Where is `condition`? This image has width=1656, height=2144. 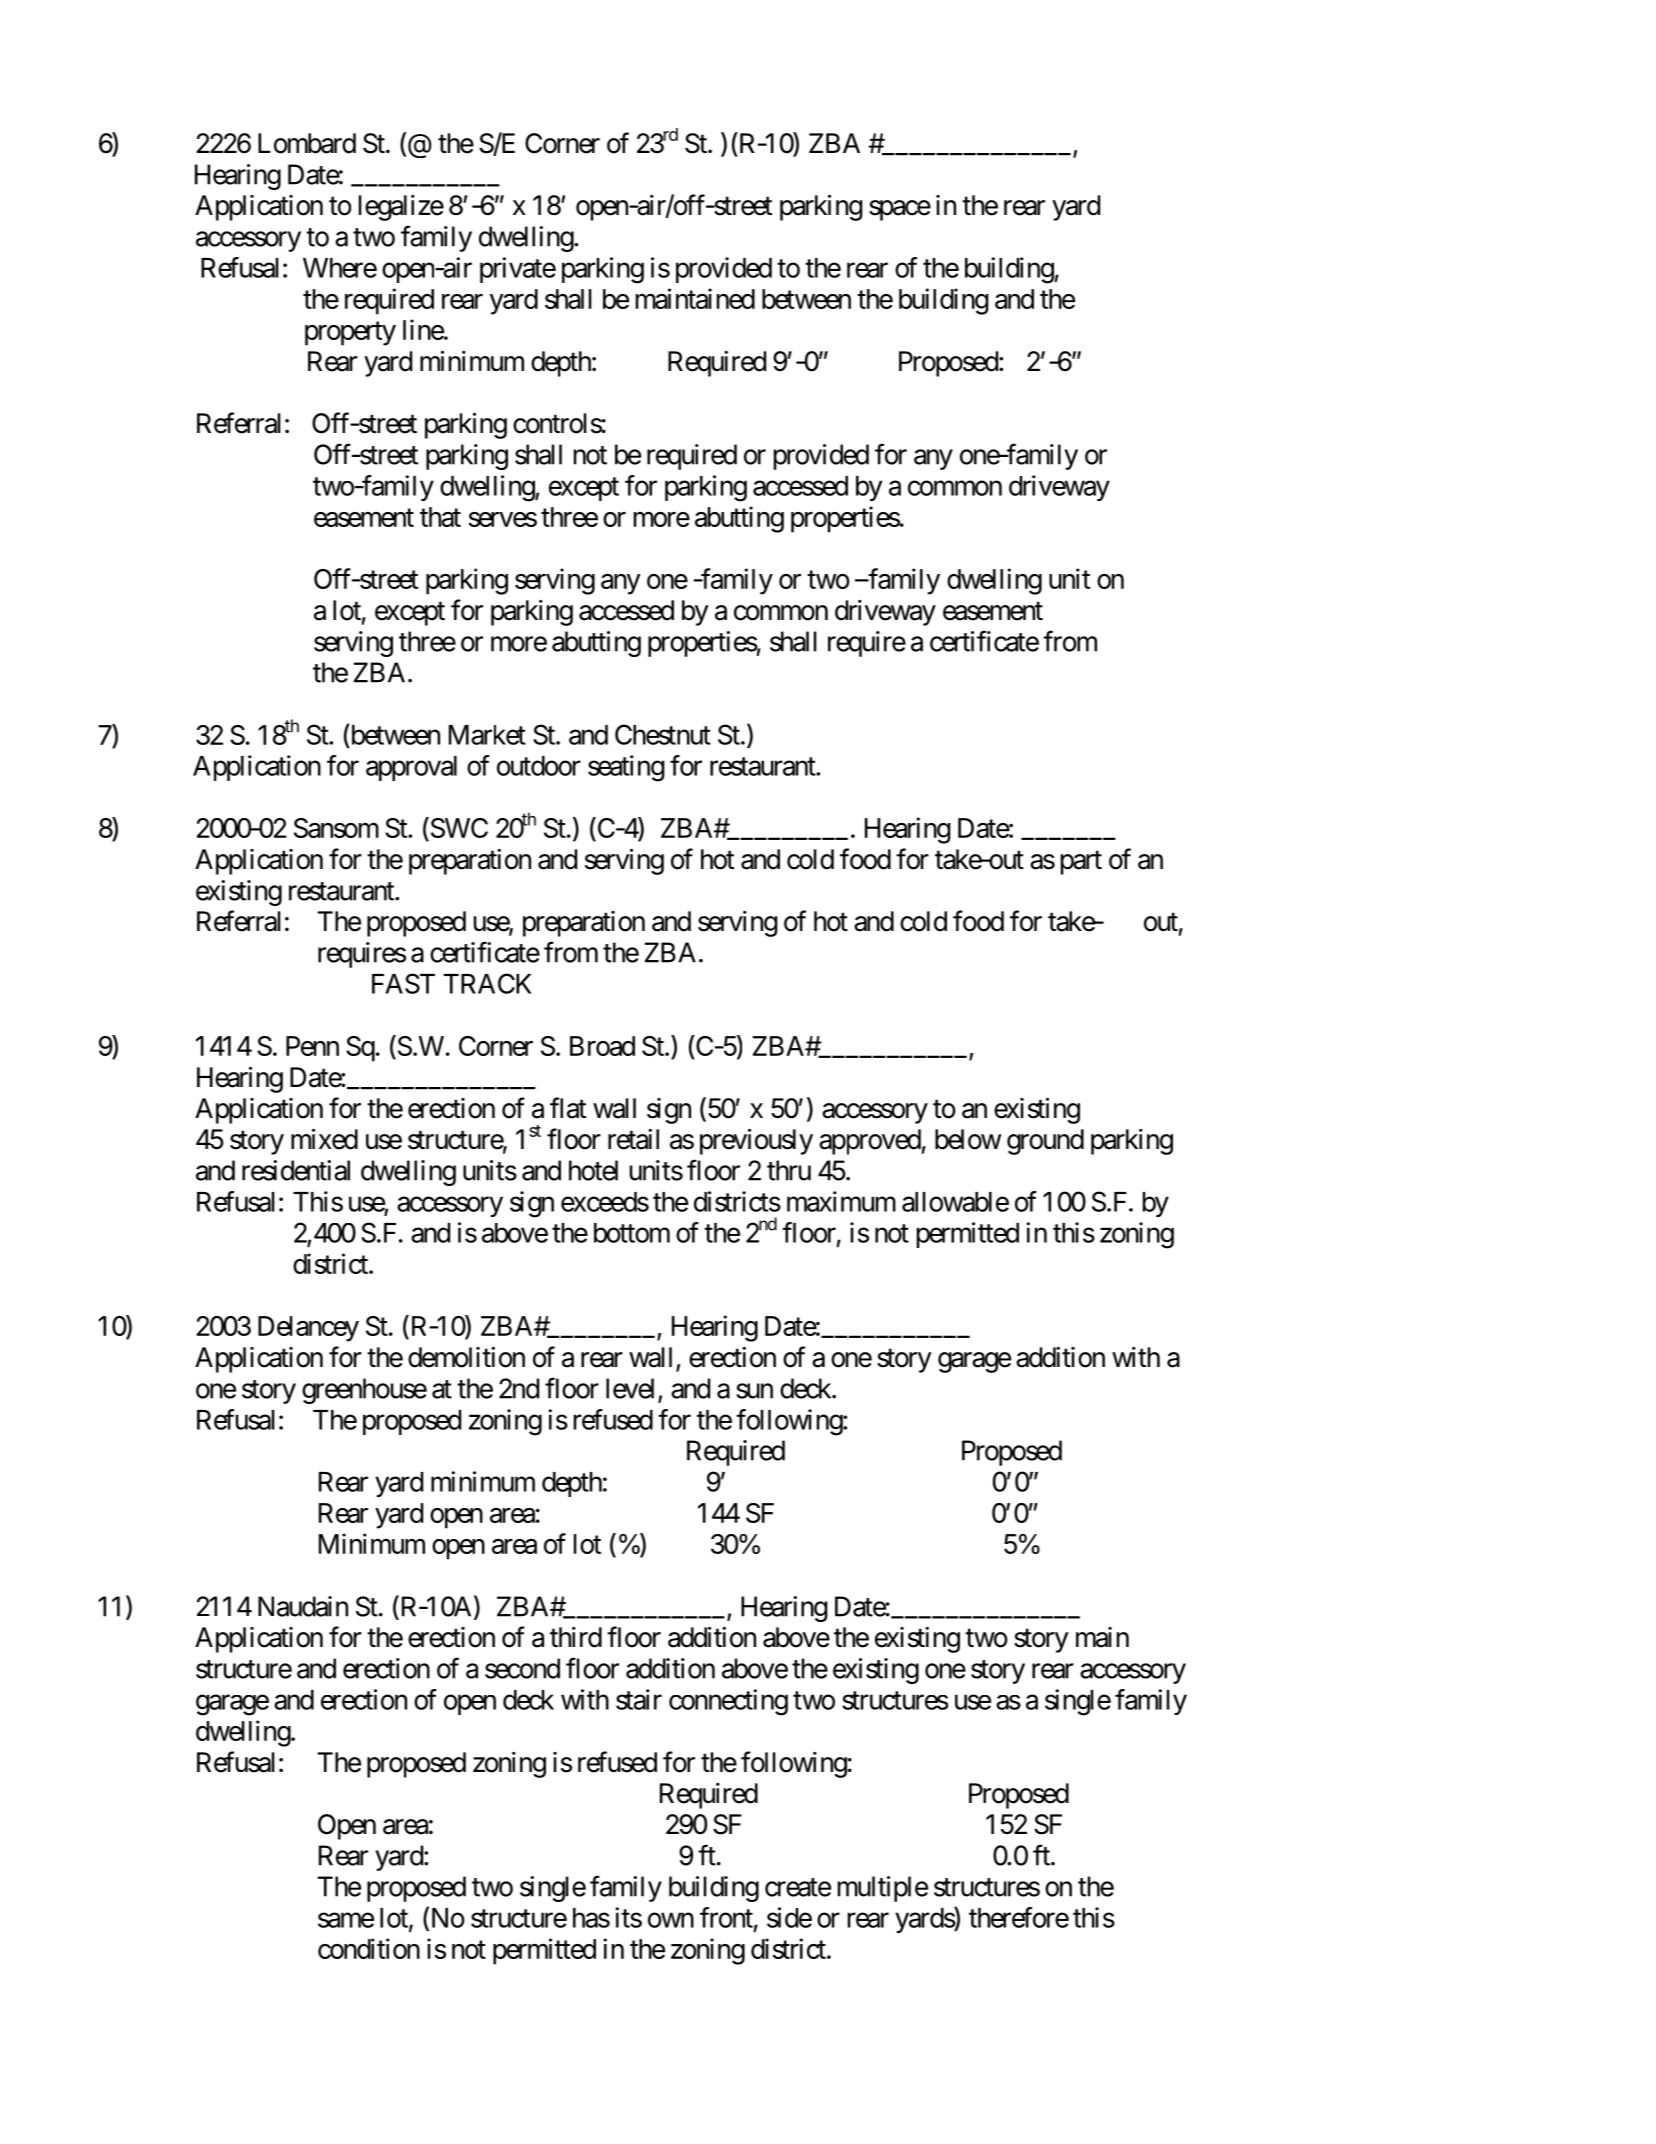
condition is located at coordinates (369, 1948).
